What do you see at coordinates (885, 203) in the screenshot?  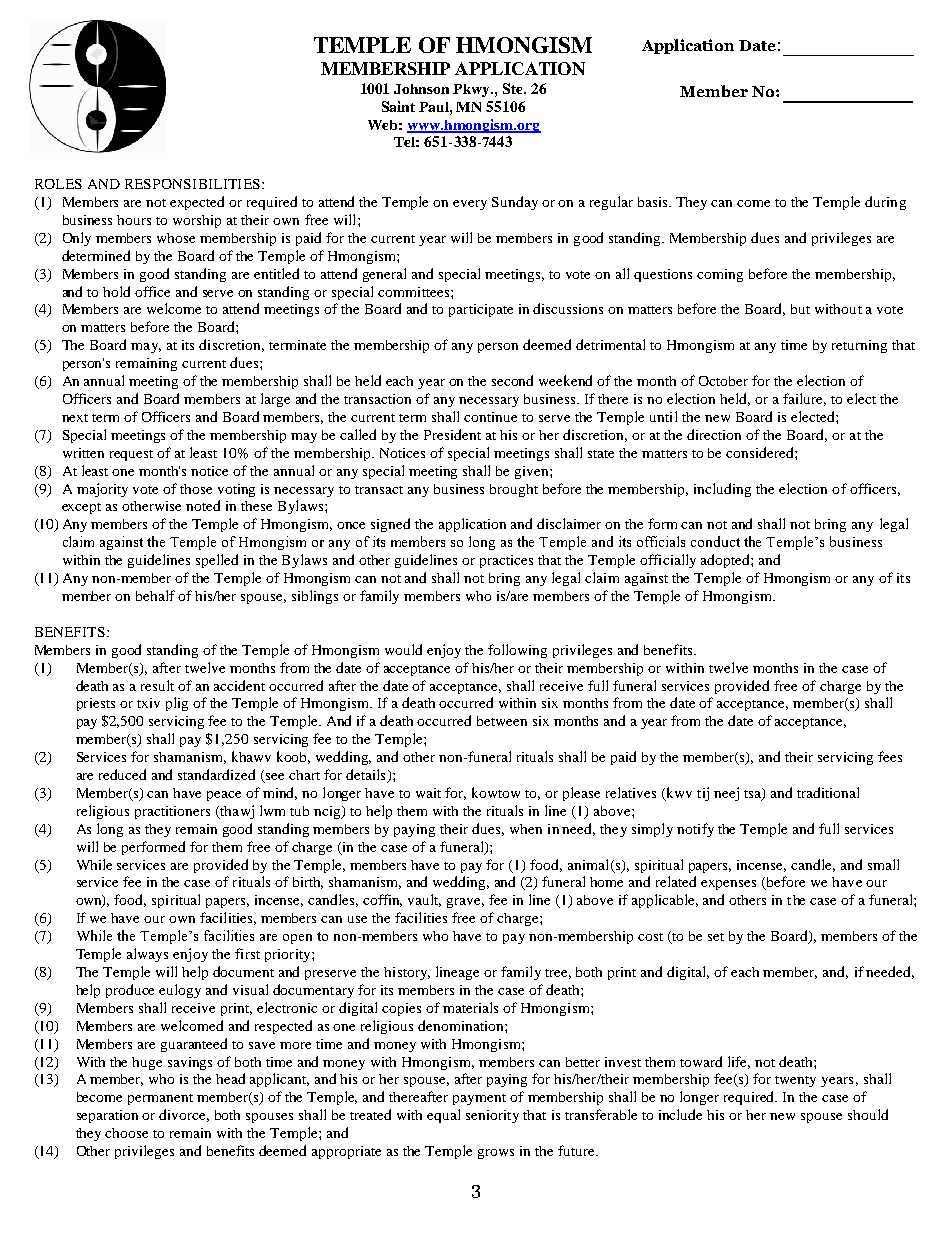 I see `during` at bounding box center [885, 203].
